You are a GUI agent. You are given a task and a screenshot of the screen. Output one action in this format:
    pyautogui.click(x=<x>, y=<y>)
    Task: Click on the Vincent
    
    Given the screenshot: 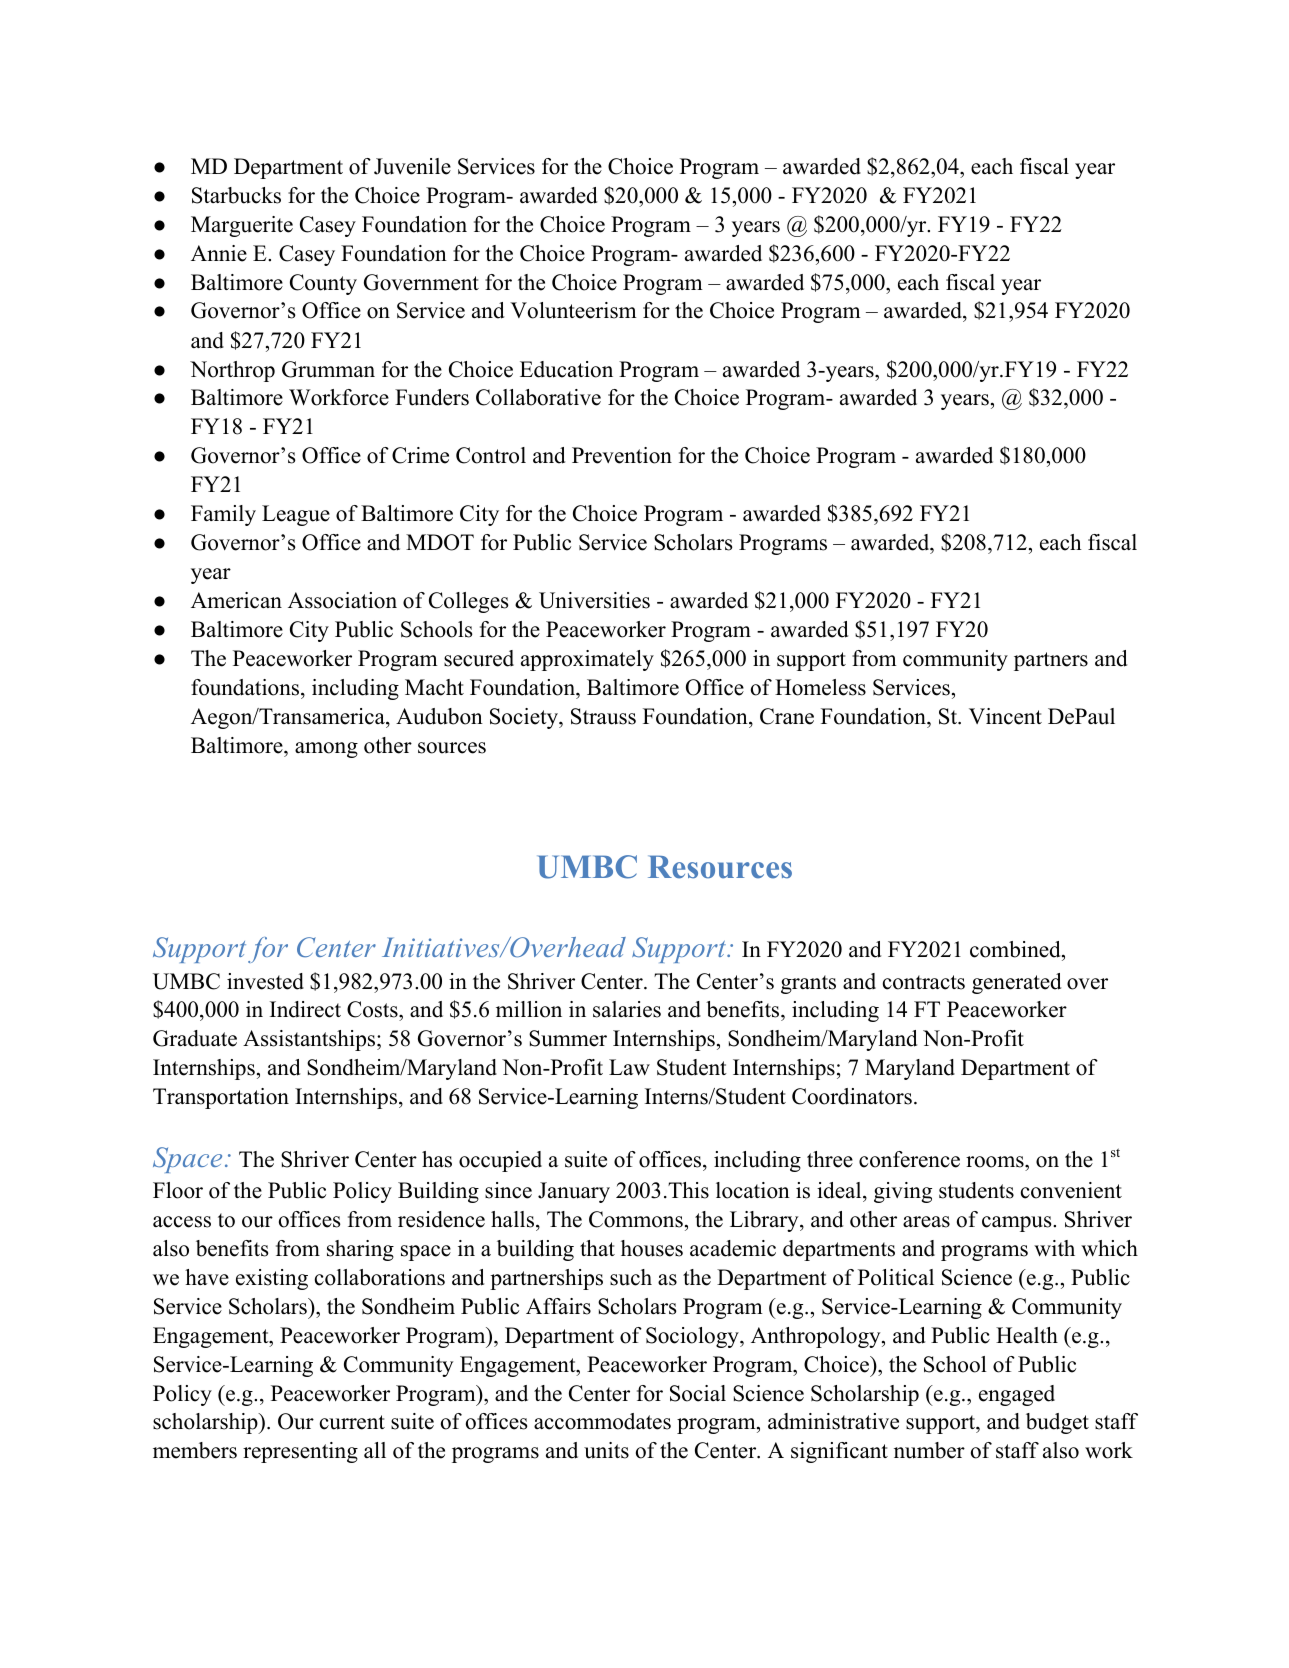 What is the action you would take?
    pyautogui.click(x=1005, y=716)
